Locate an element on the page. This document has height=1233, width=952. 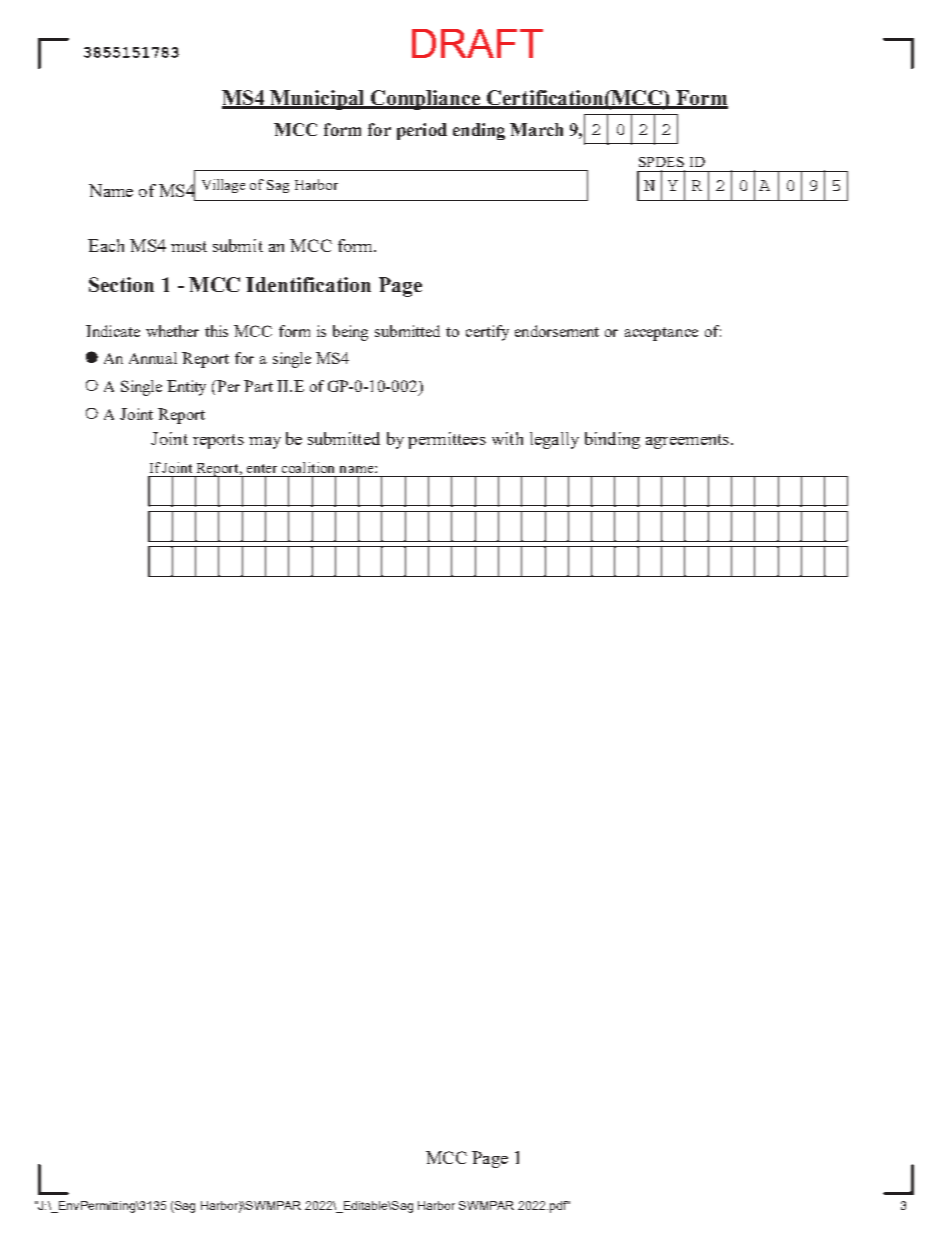
March is located at coordinates (536, 129).
